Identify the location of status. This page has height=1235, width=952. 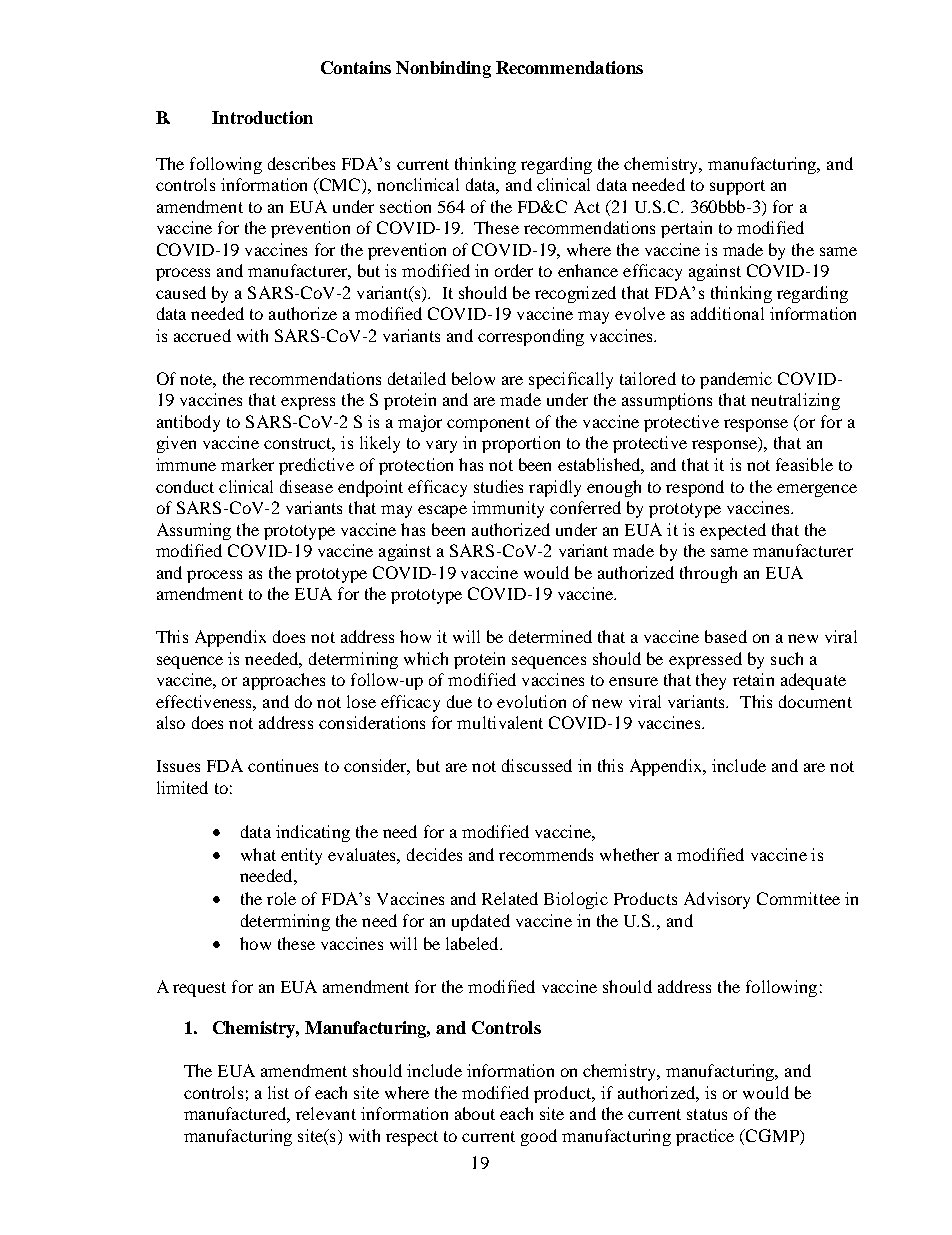
(707, 1114).
